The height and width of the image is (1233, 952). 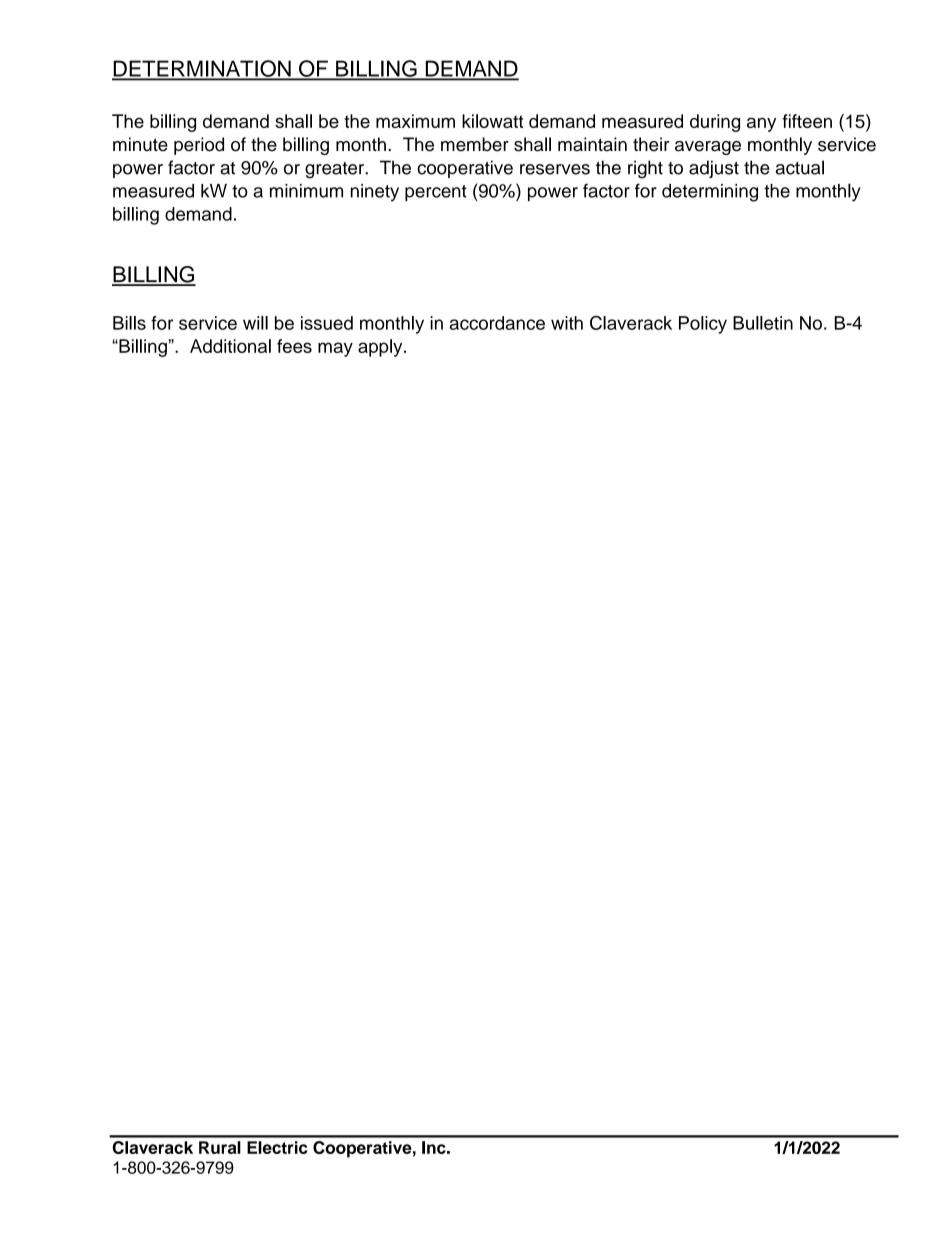 What do you see at coordinates (277, 1147) in the image?
I see `Electric` at bounding box center [277, 1147].
